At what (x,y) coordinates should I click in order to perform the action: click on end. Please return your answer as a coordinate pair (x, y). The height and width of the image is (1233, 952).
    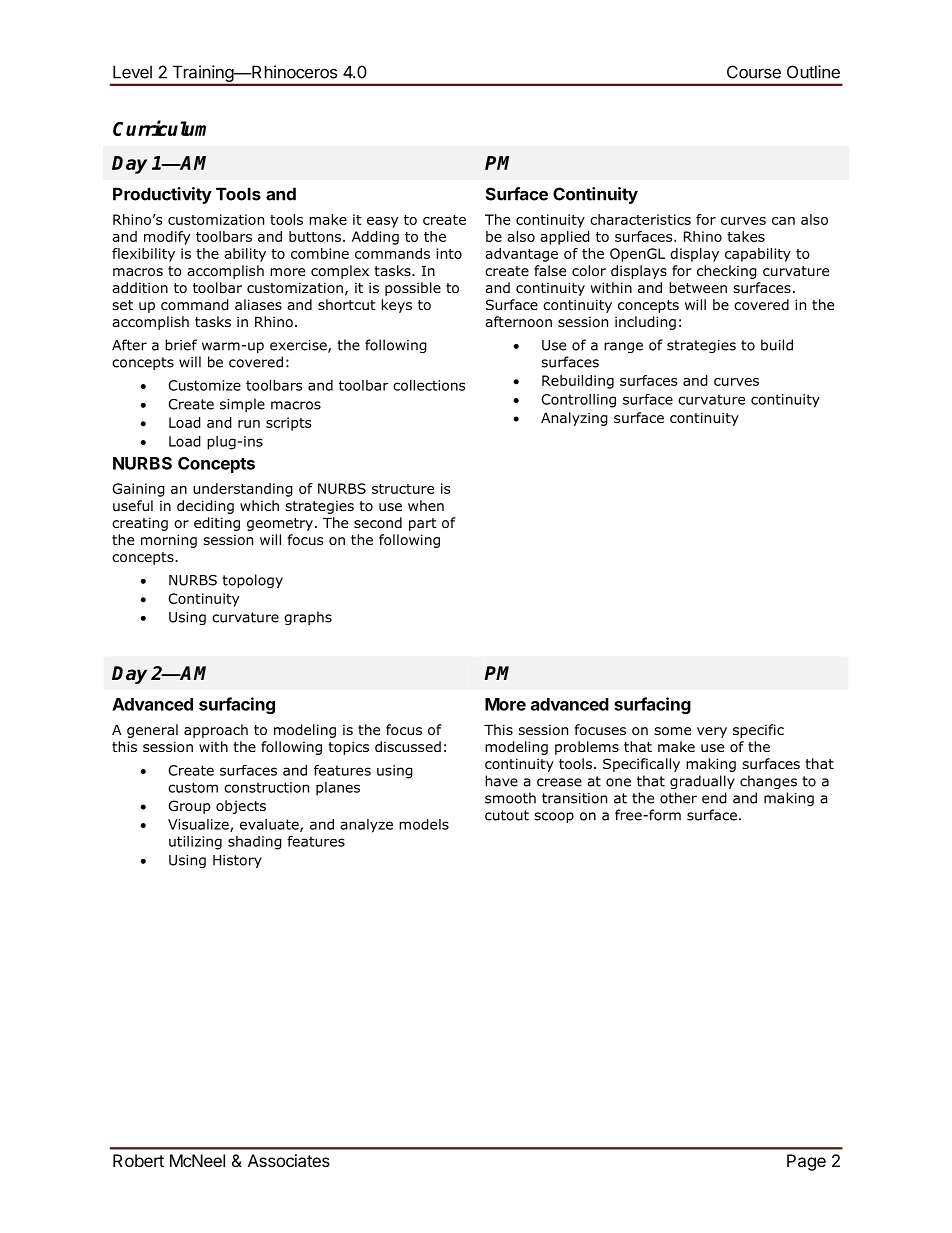
    Looking at the image, I should click on (714, 798).
